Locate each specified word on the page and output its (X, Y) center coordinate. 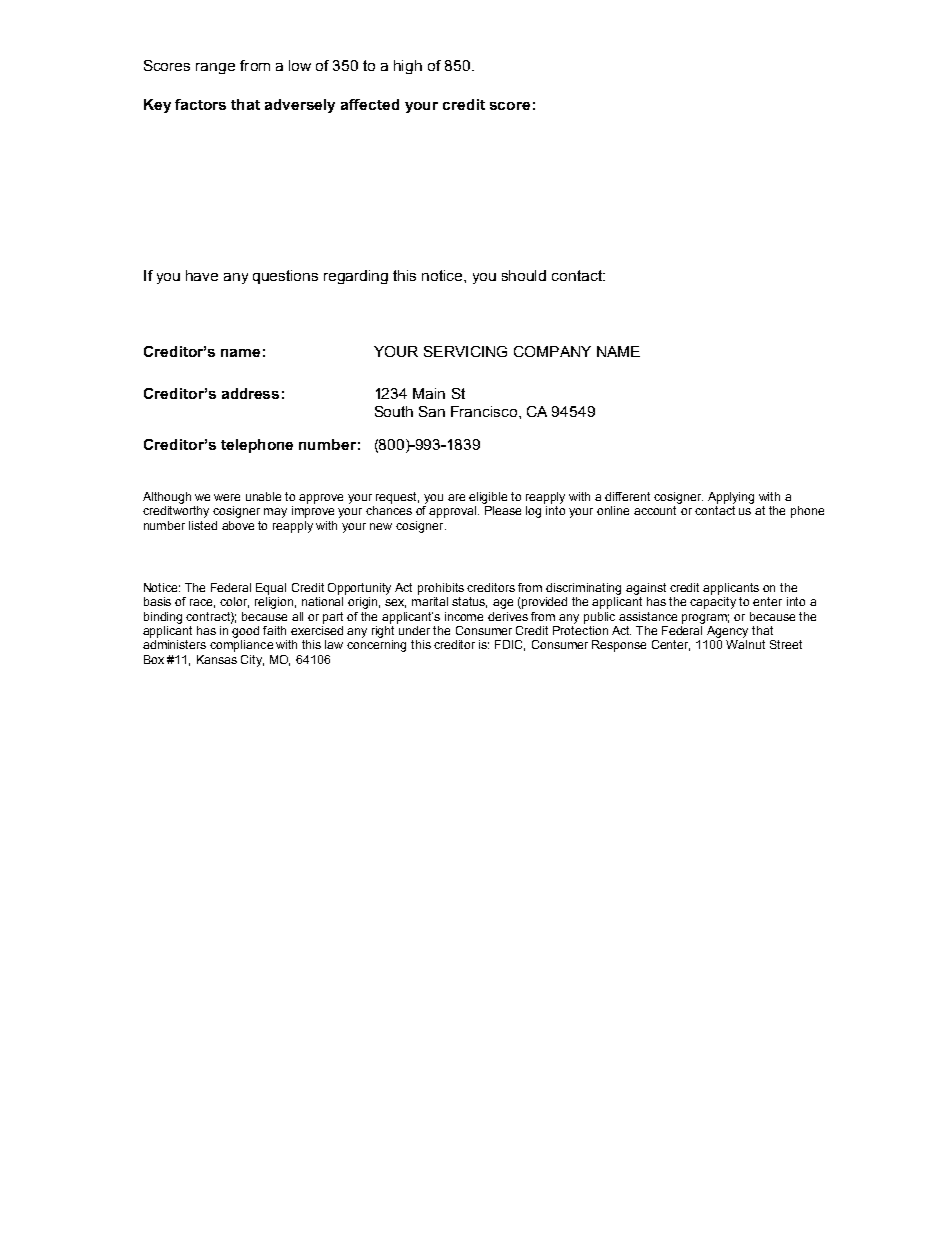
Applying (731, 498)
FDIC (510, 645)
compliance (241, 646)
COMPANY (552, 351)
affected (370, 104)
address (250, 393)
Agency (727, 632)
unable (263, 496)
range (215, 68)
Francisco (485, 411)
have (202, 275)
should (524, 275)
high (408, 67)
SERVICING (465, 351)
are (456, 497)
